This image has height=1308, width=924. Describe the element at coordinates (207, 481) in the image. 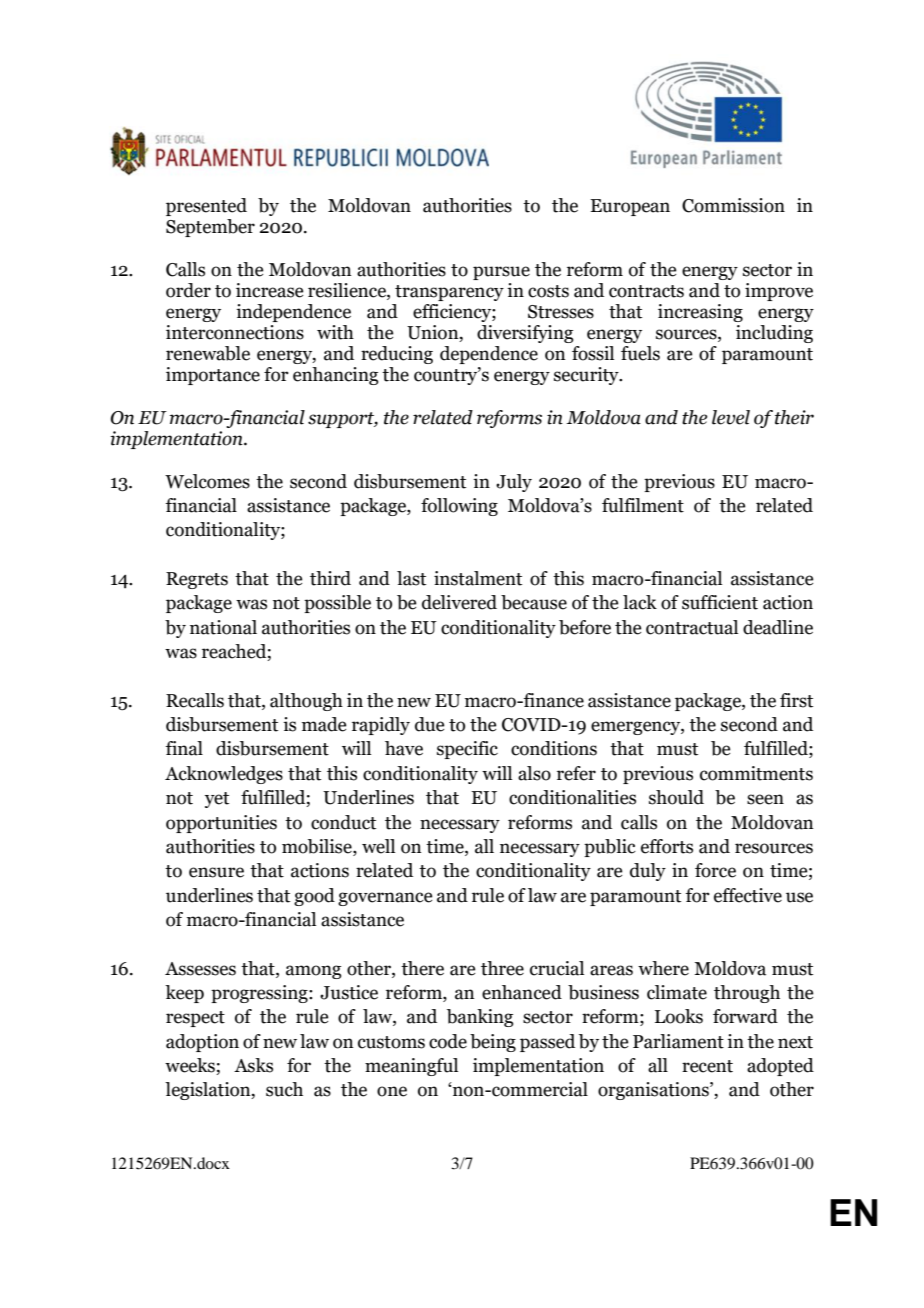

I see `Welcomes` at that location.
